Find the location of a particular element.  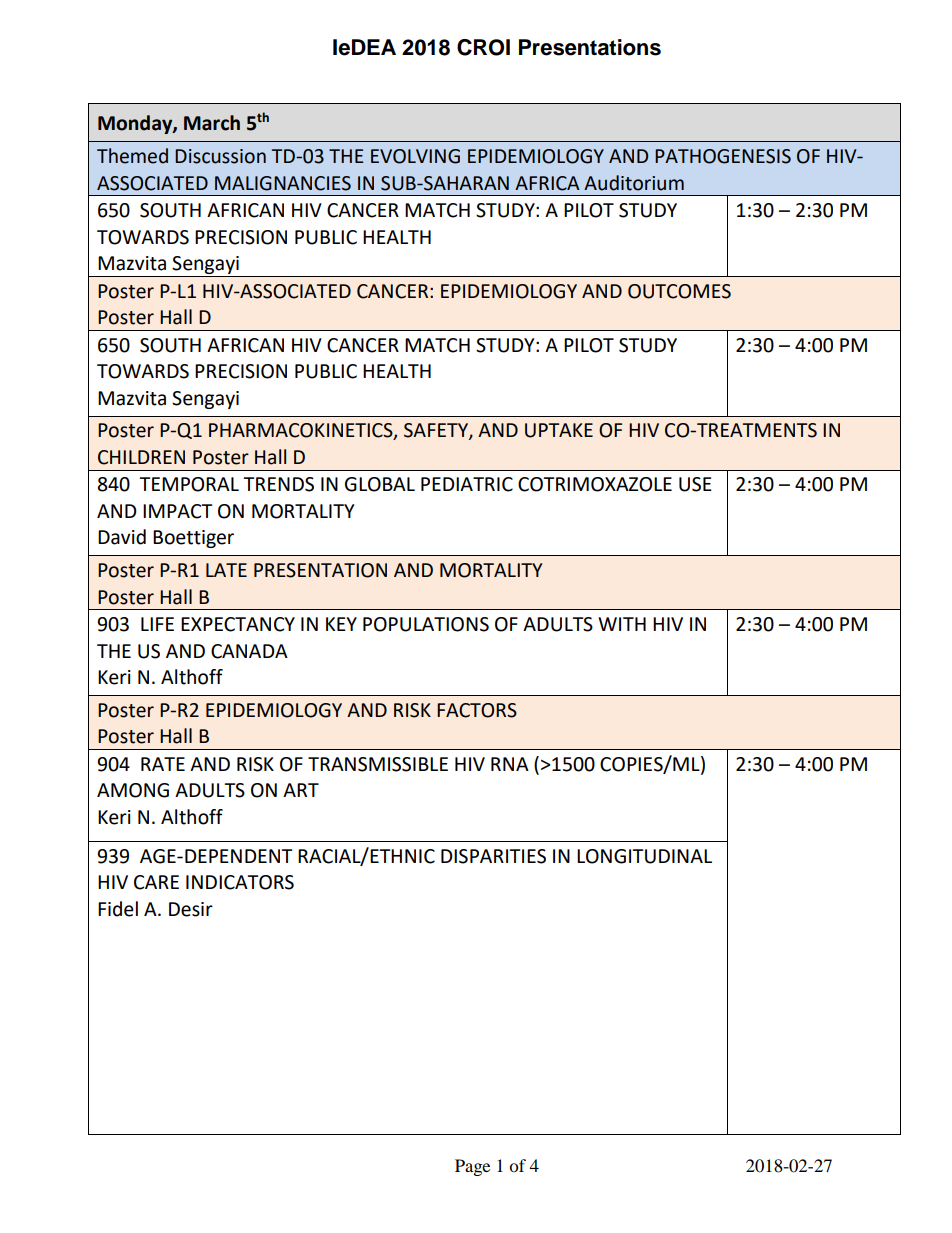

Fidel is located at coordinates (118, 909).
